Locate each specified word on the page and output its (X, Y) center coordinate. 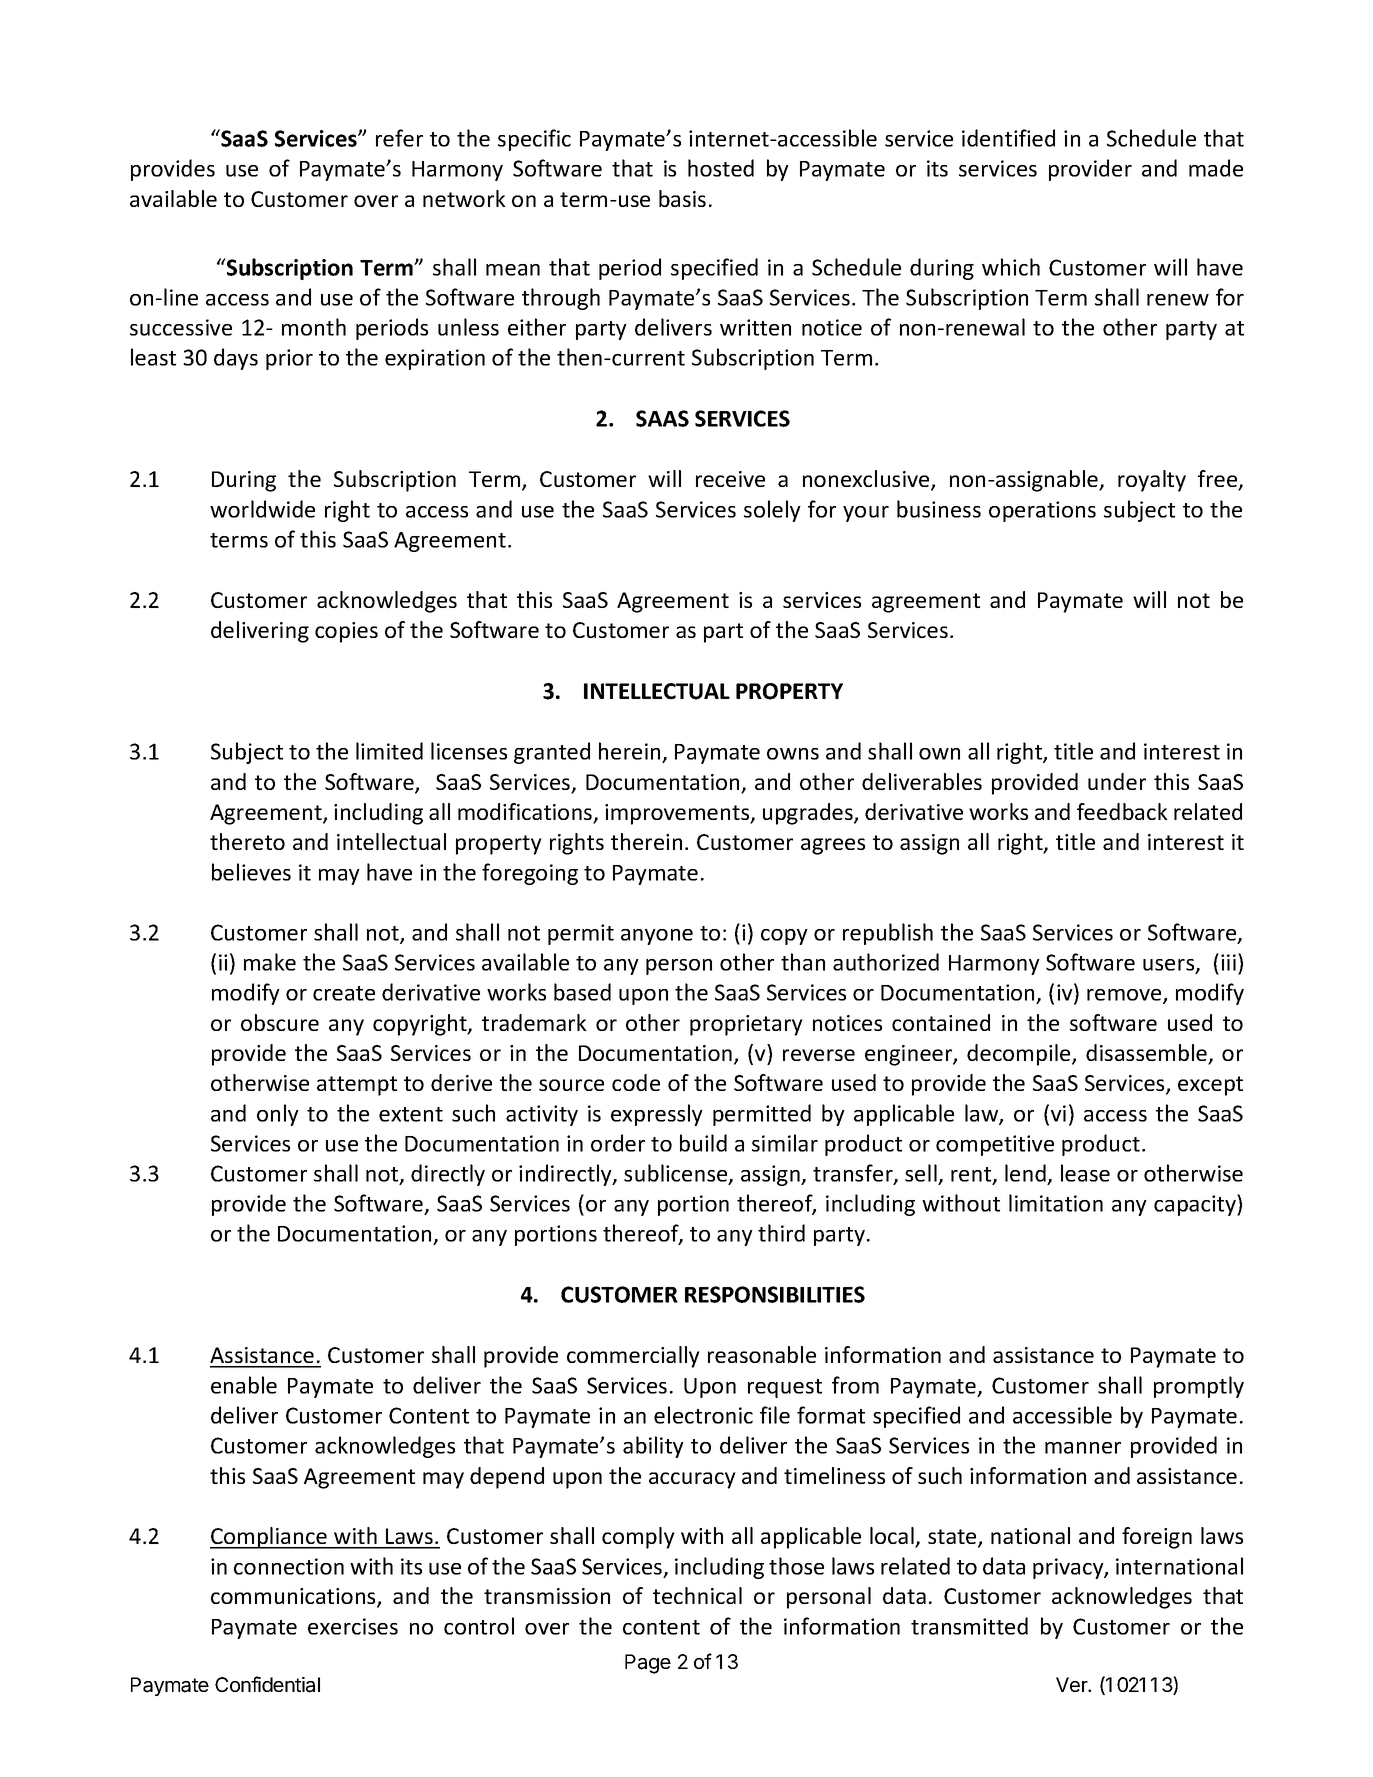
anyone (657, 937)
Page (648, 1664)
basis (682, 198)
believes (251, 872)
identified (1008, 138)
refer (399, 138)
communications (294, 1597)
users (1170, 966)
